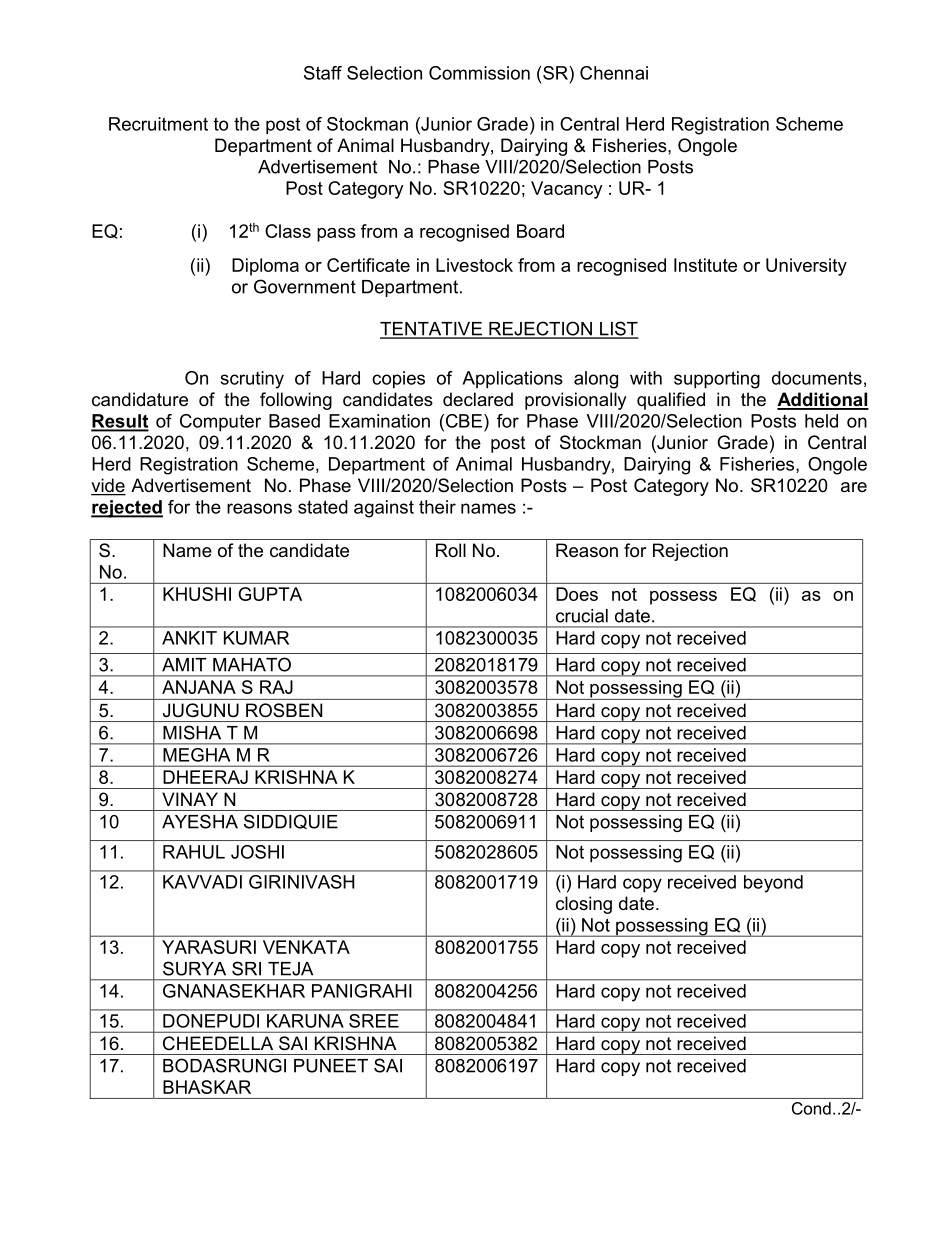 The height and width of the page is (1233, 952). I want to click on SURYA, so click(194, 968).
